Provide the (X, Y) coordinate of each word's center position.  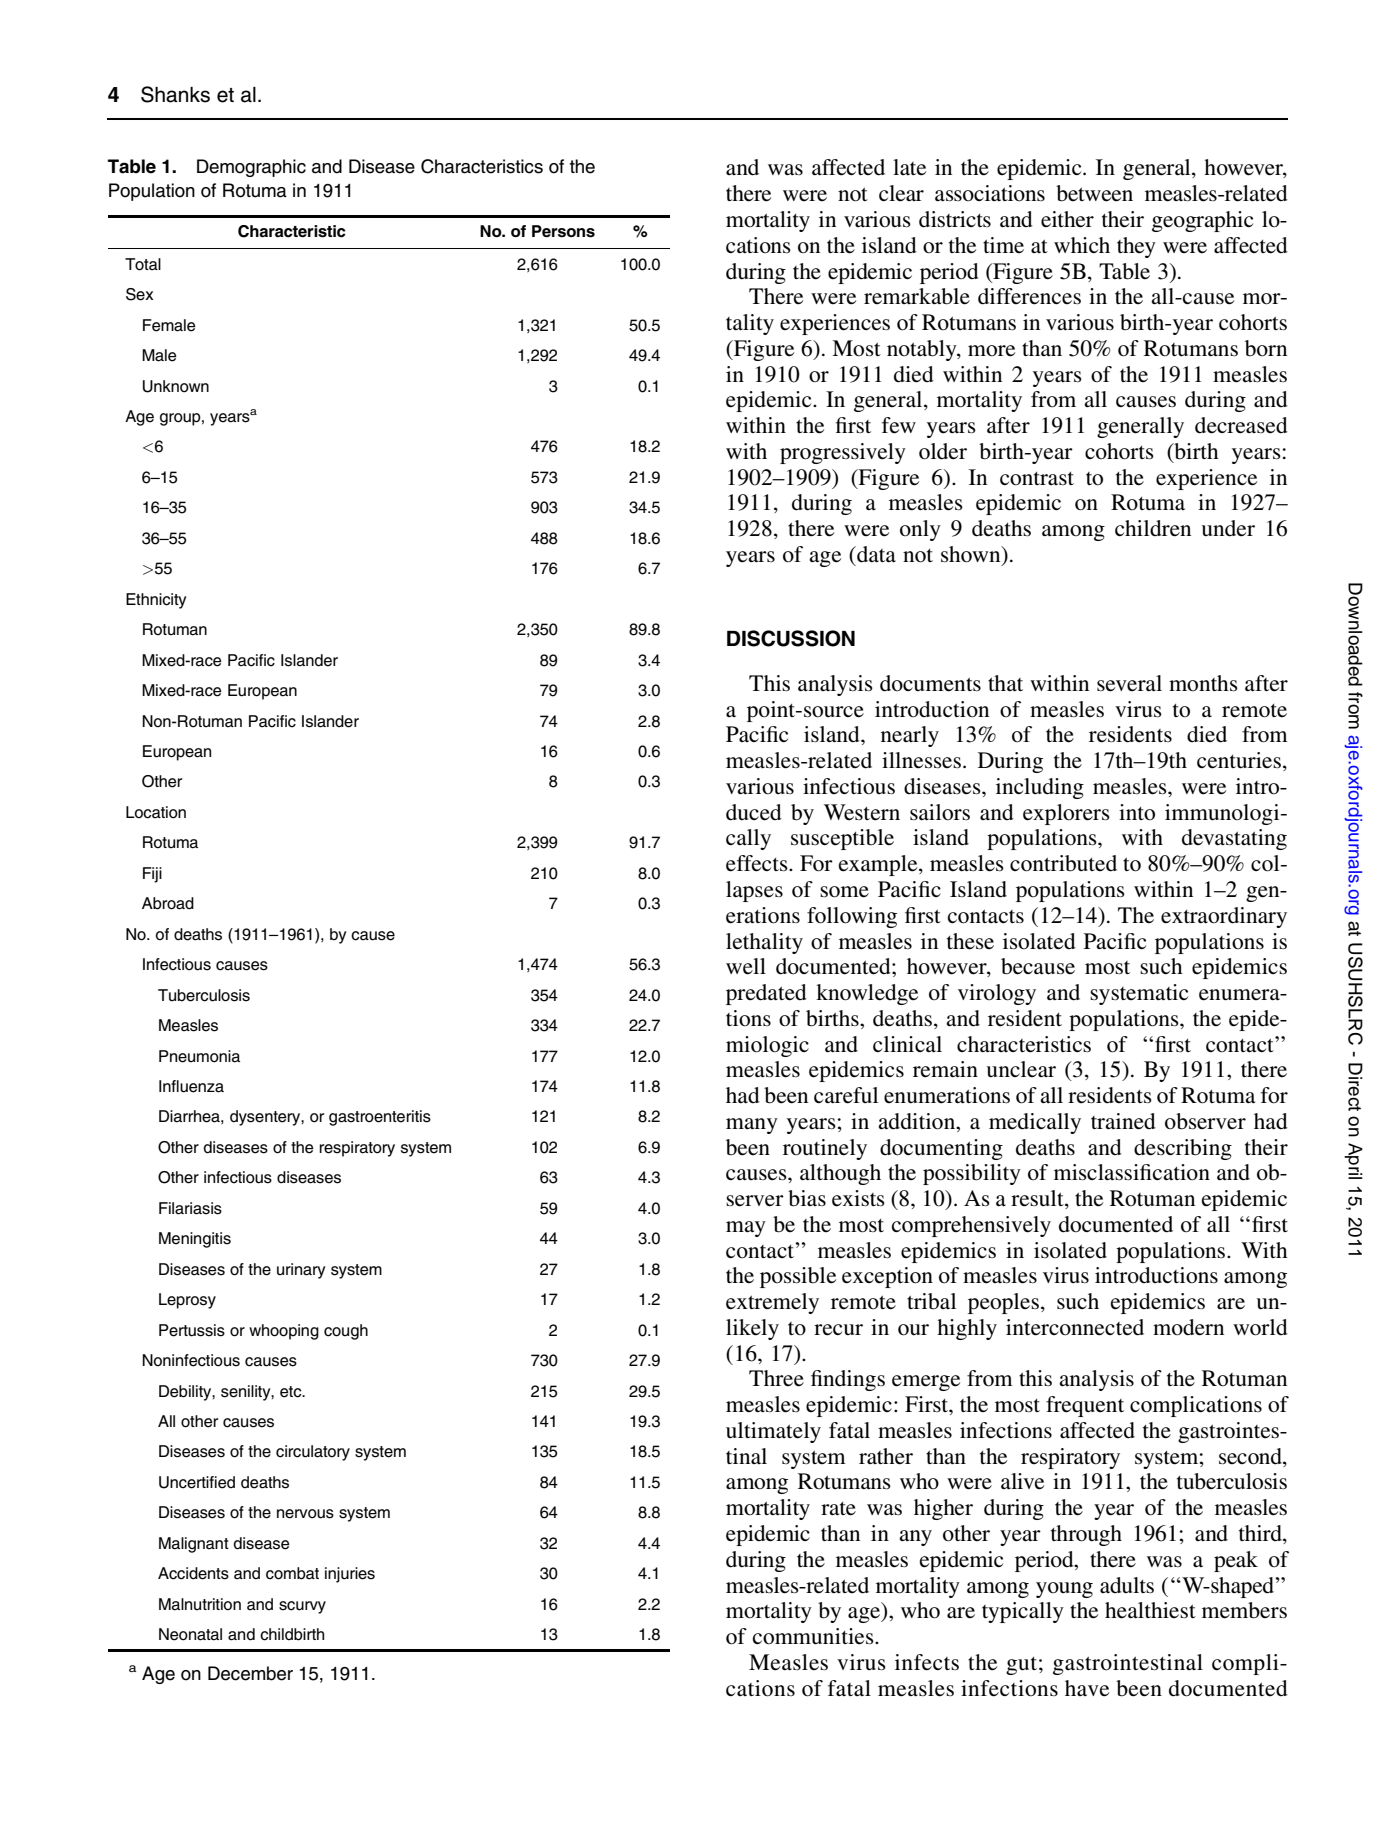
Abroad (168, 903)
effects (758, 863)
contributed (1063, 863)
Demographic (251, 168)
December (250, 1673)
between (1094, 193)
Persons (563, 231)
